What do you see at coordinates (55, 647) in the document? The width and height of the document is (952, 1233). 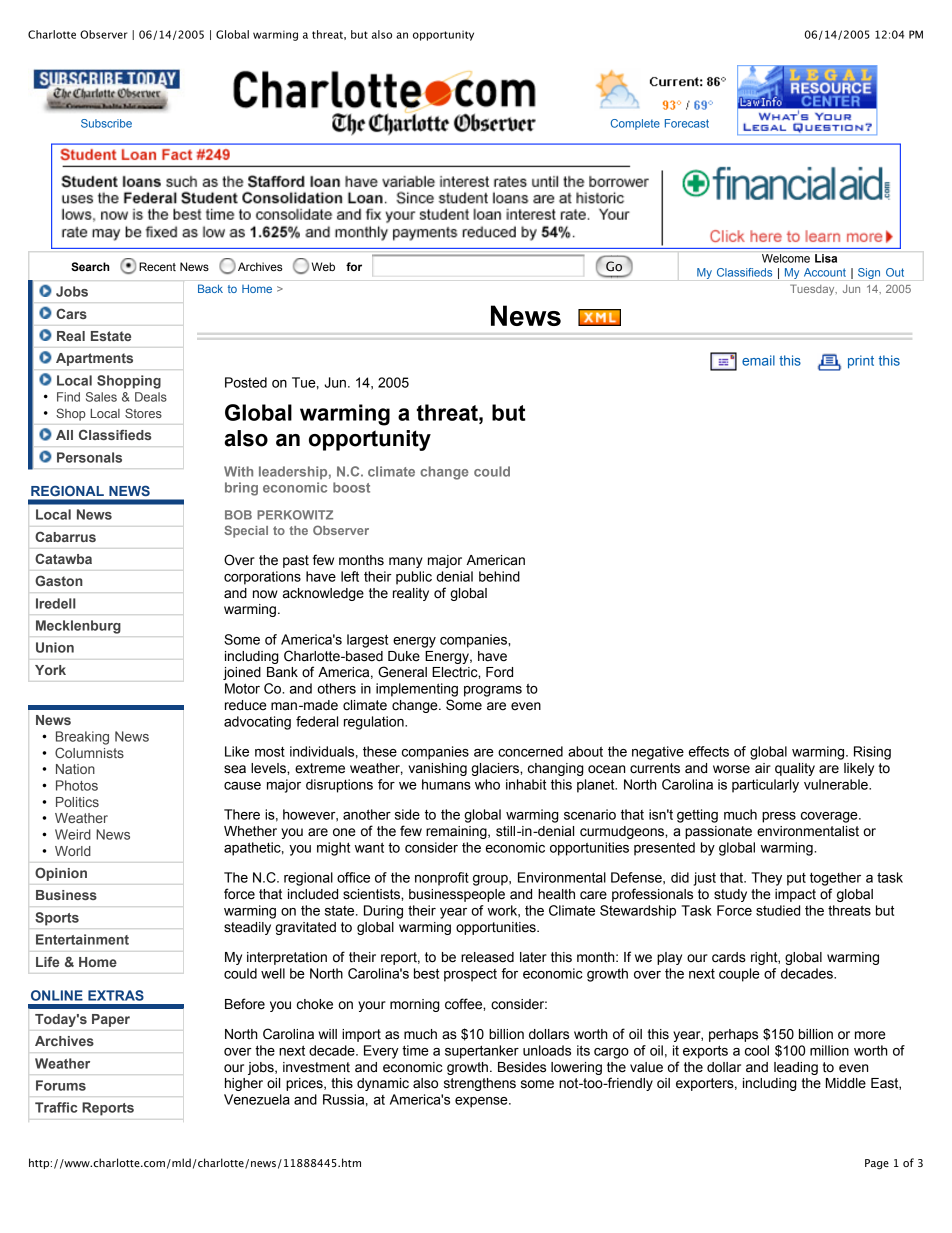 I see `Union` at bounding box center [55, 647].
